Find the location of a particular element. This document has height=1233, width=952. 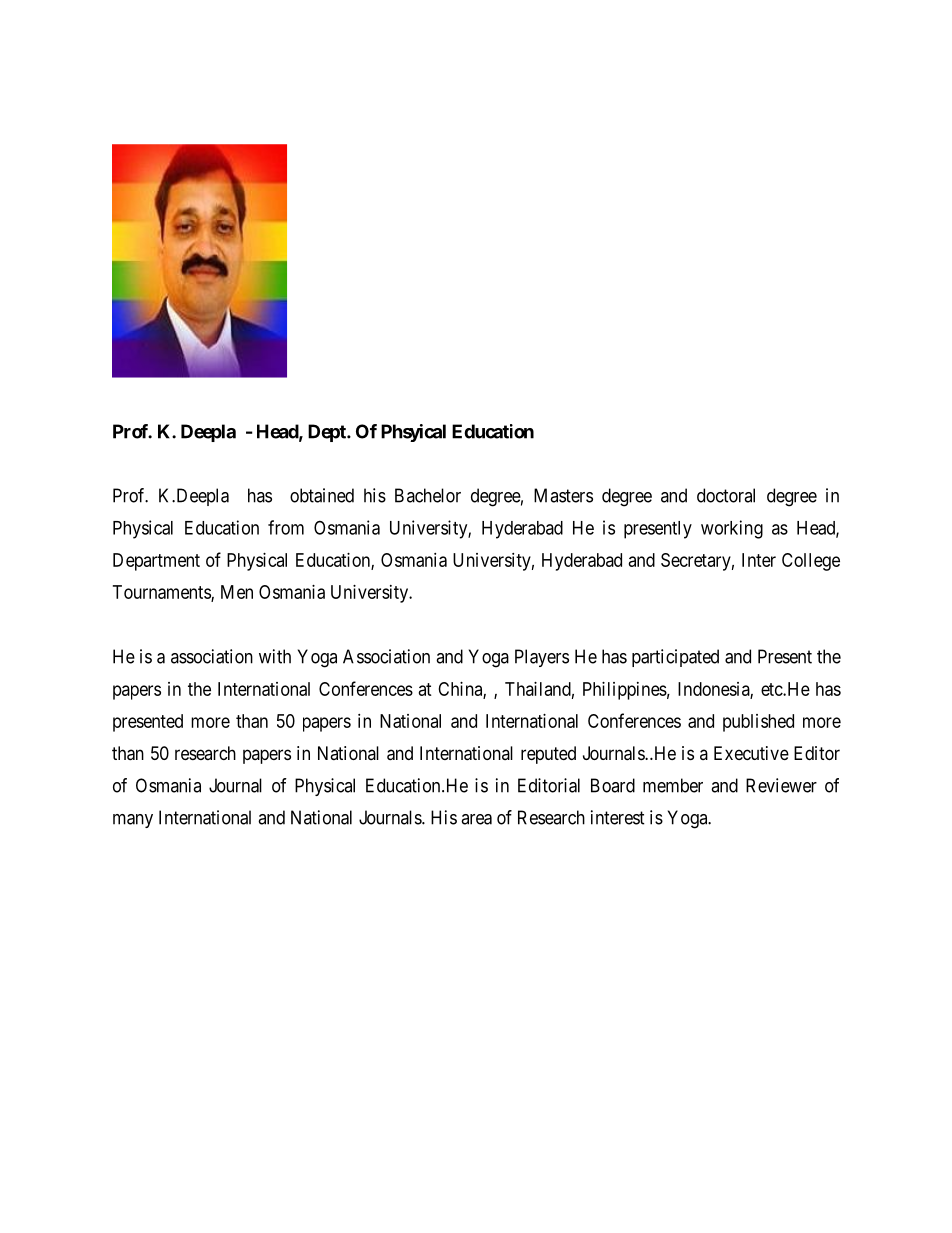

participated is located at coordinates (675, 658).
